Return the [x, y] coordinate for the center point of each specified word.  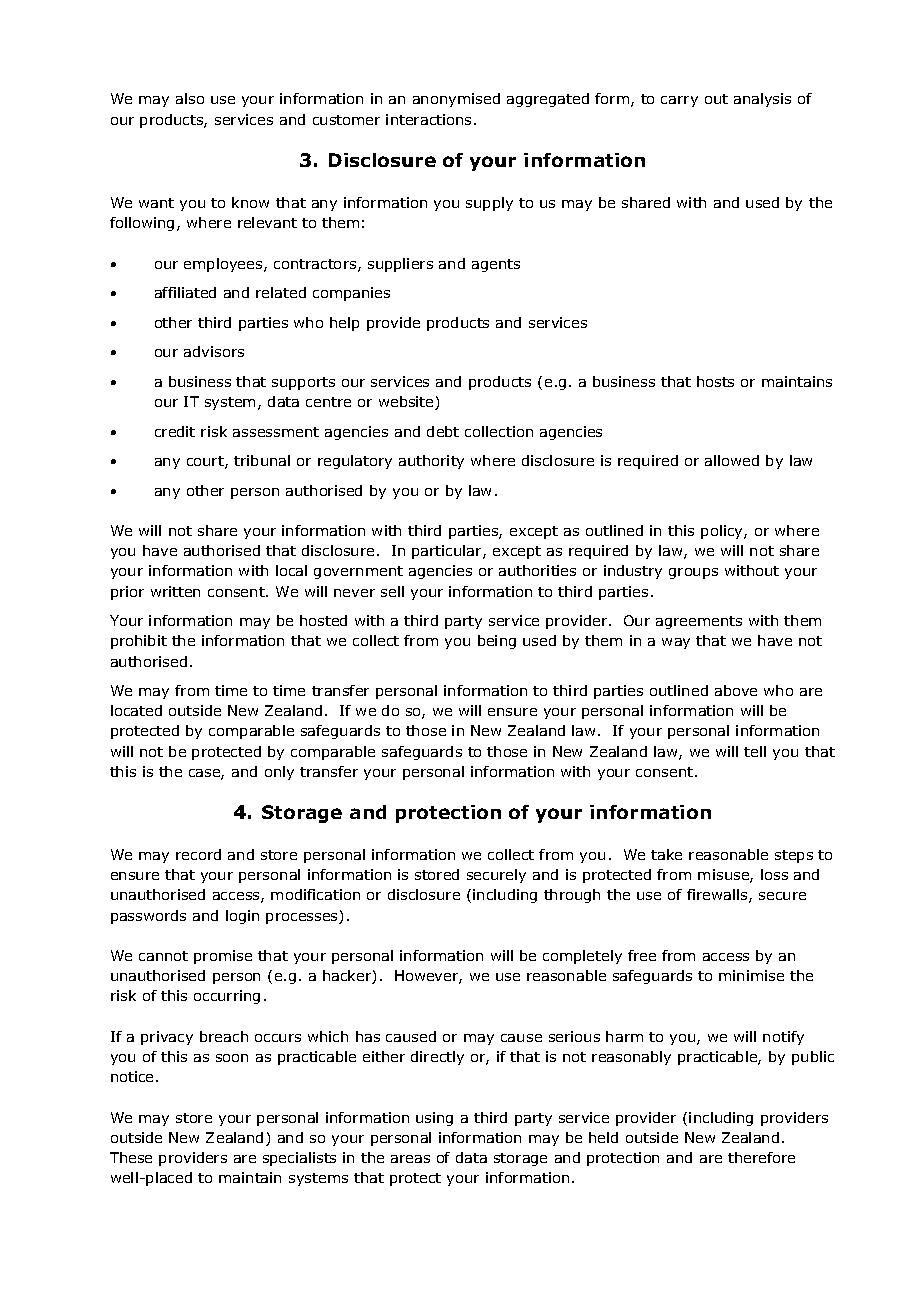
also [190, 98]
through [572, 896]
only [279, 773]
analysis [762, 100]
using [434, 1119]
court [206, 462]
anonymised [456, 100]
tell [755, 751]
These [131, 1157]
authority [431, 462]
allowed [732, 460]
